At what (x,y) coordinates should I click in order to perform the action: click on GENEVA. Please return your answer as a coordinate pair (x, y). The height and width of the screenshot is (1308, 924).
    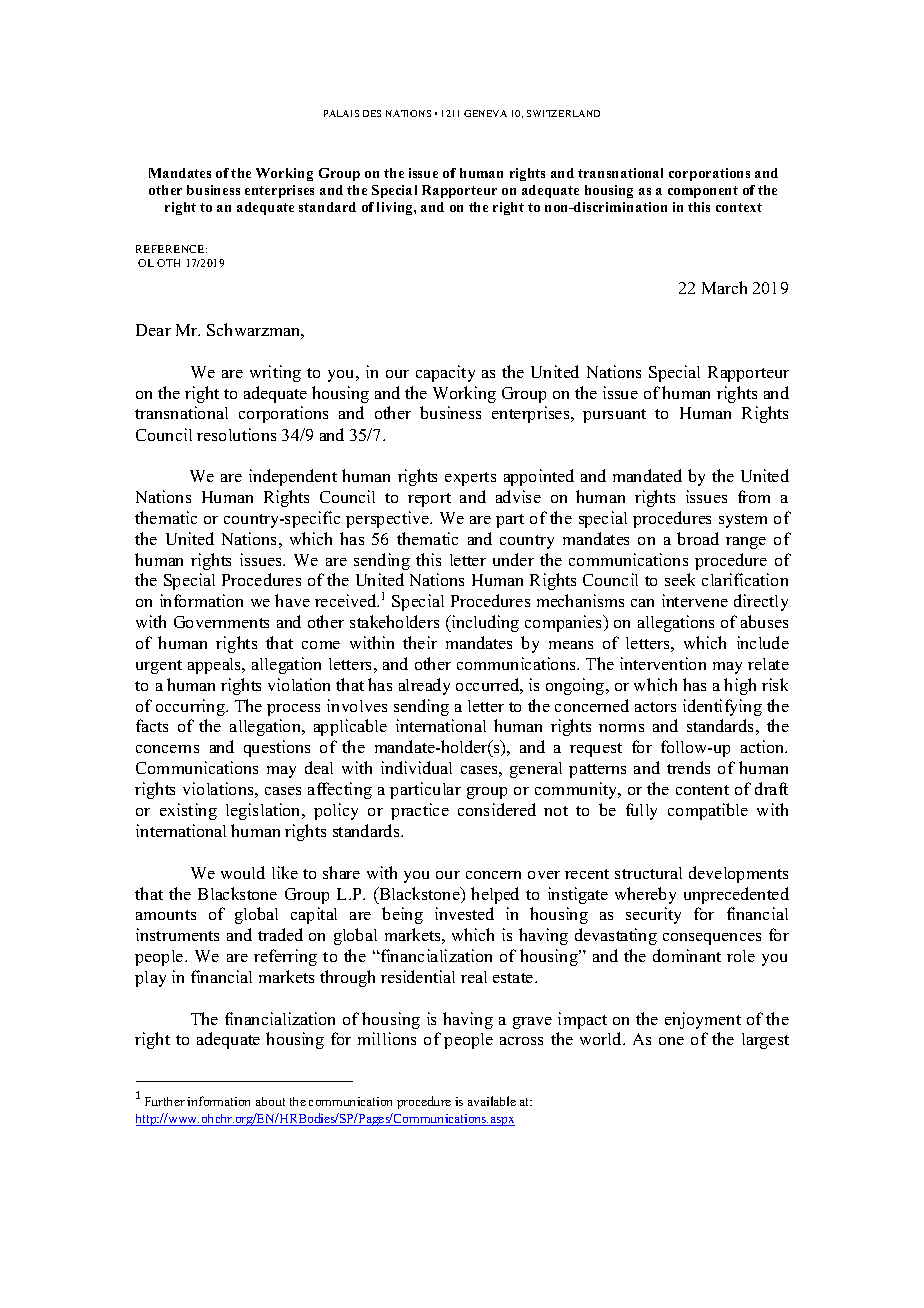
    Looking at the image, I should click on (485, 113).
